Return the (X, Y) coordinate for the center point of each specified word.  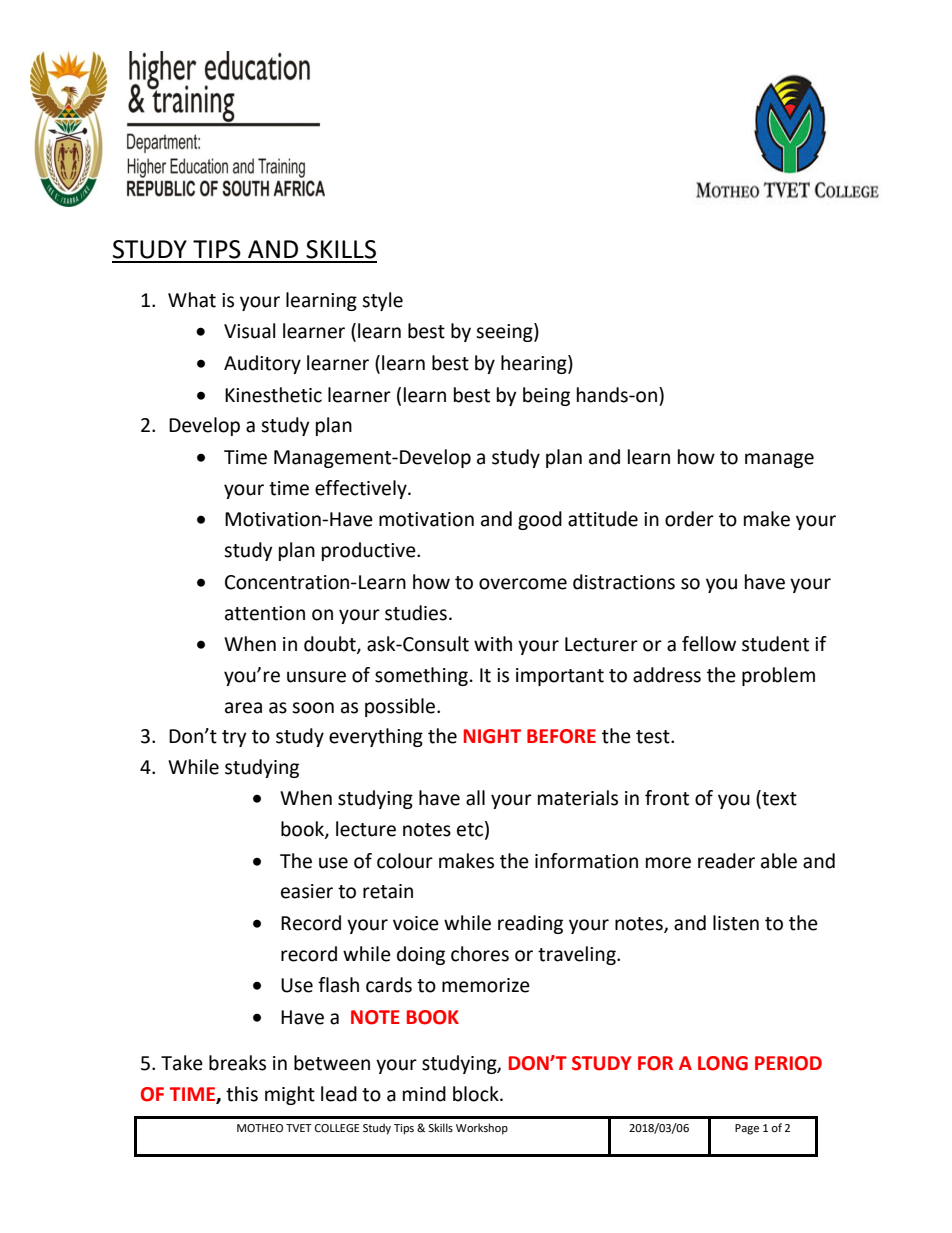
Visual (249, 331)
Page (747, 1129)
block (477, 1094)
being (546, 396)
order (689, 519)
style (382, 301)
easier (307, 891)
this (242, 1094)
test (654, 737)
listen (736, 923)
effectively (362, 489)
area (243, 708)
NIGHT (492, 736)
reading (530, 924)
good (540, 520)
